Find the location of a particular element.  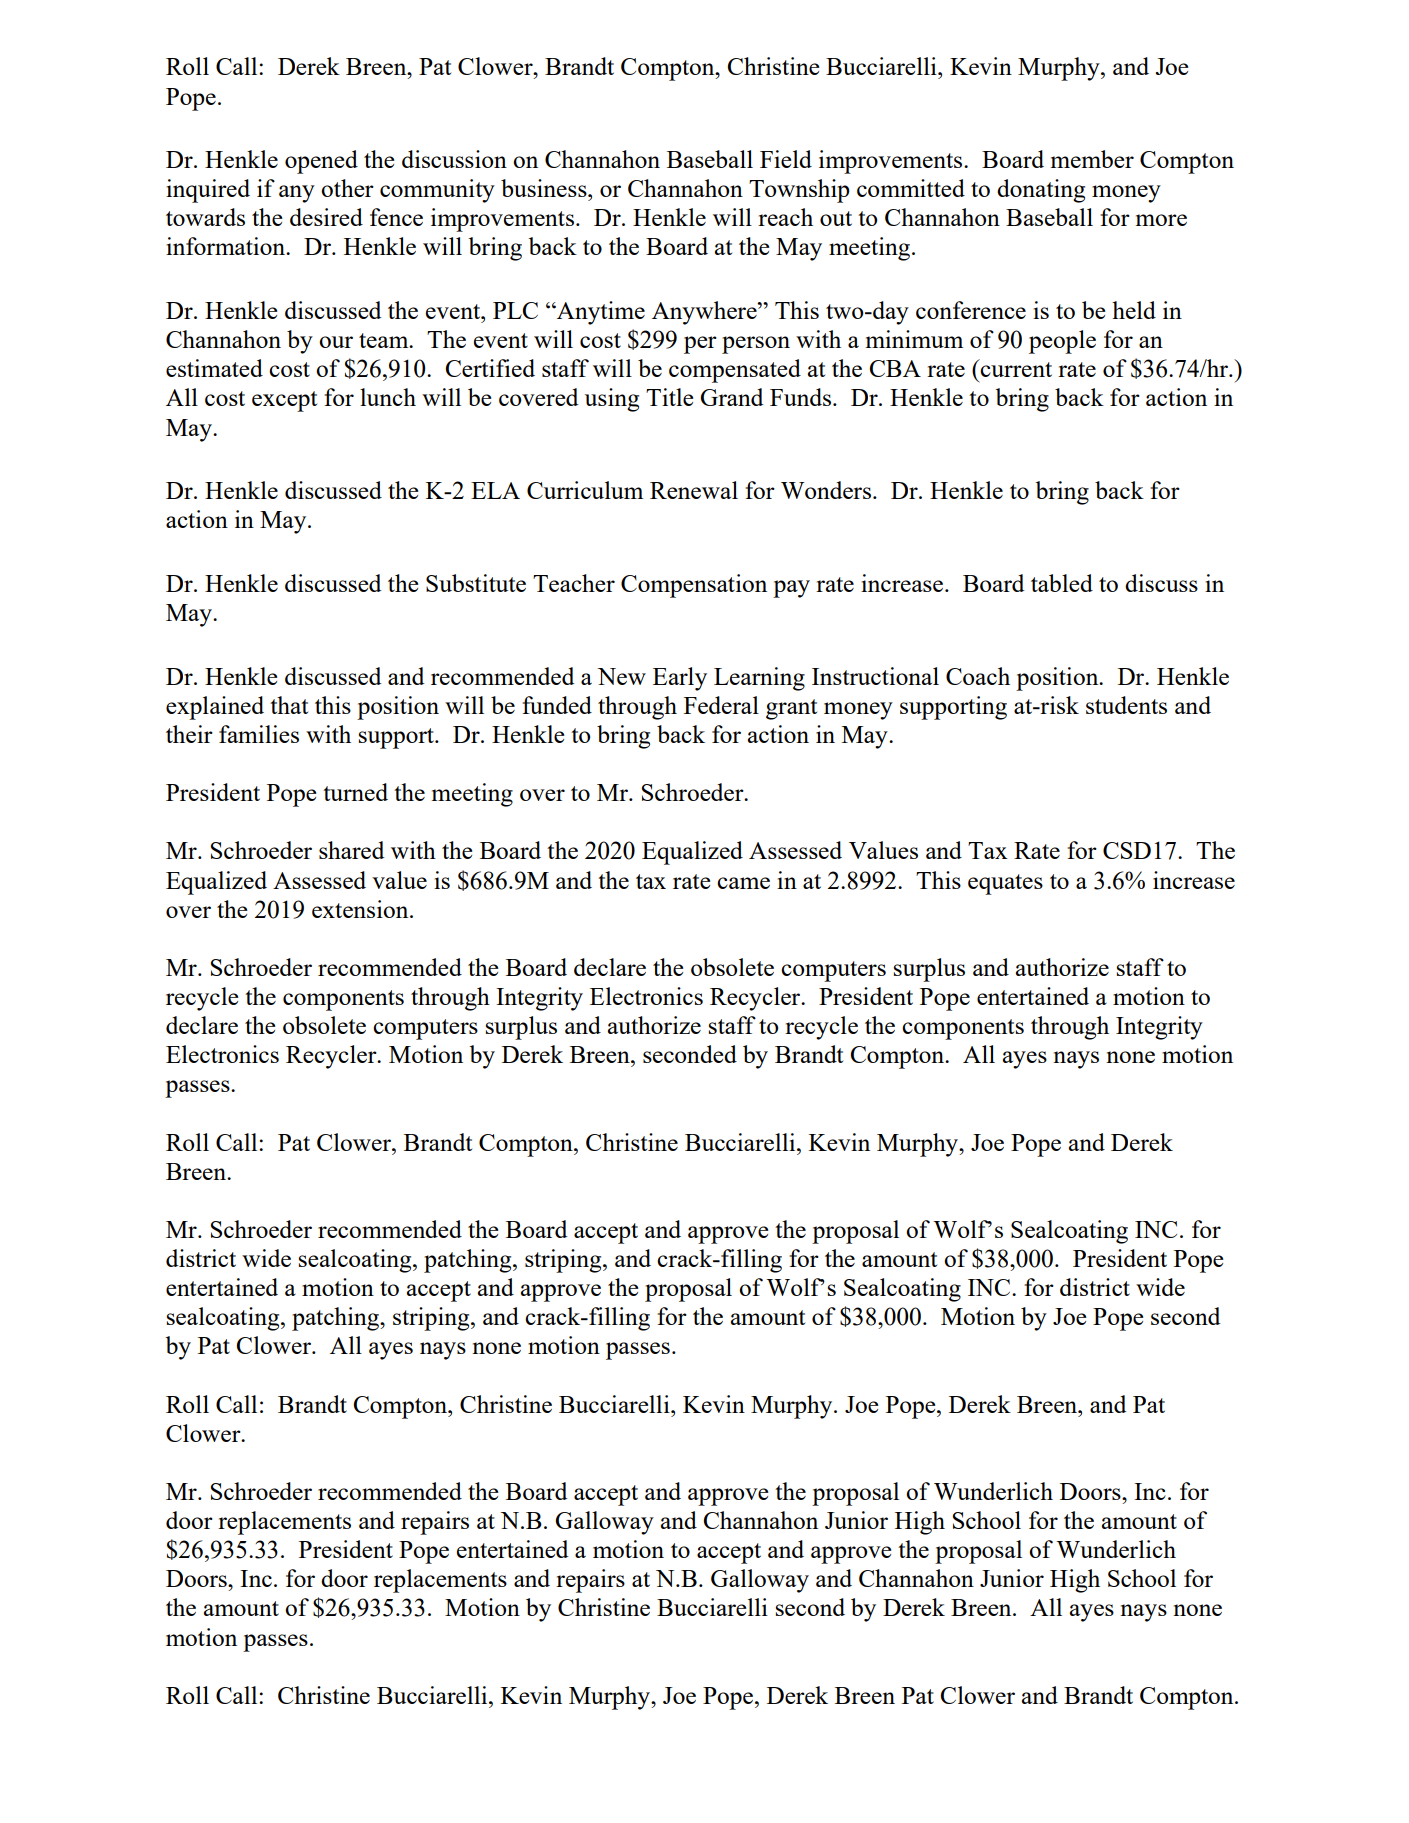

Federal is located at coordinates (721, 705).
